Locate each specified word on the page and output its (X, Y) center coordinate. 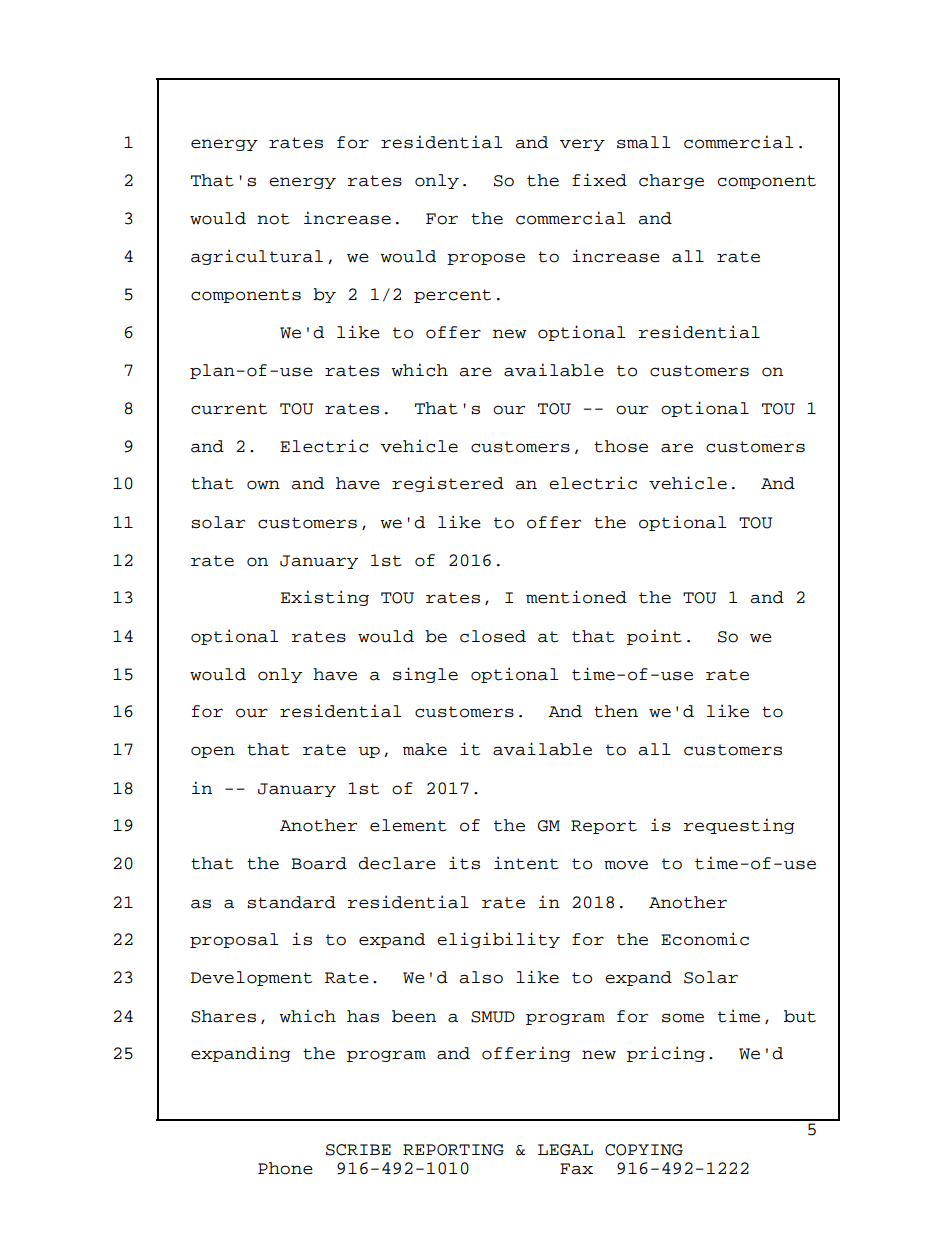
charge (671, 181)
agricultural (257, 257)
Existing (325, 598)
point (654, 637)
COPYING (644, 1150)
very (582, 145)
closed (493, 636)
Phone (285, 1168)
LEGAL (565, 1150)
